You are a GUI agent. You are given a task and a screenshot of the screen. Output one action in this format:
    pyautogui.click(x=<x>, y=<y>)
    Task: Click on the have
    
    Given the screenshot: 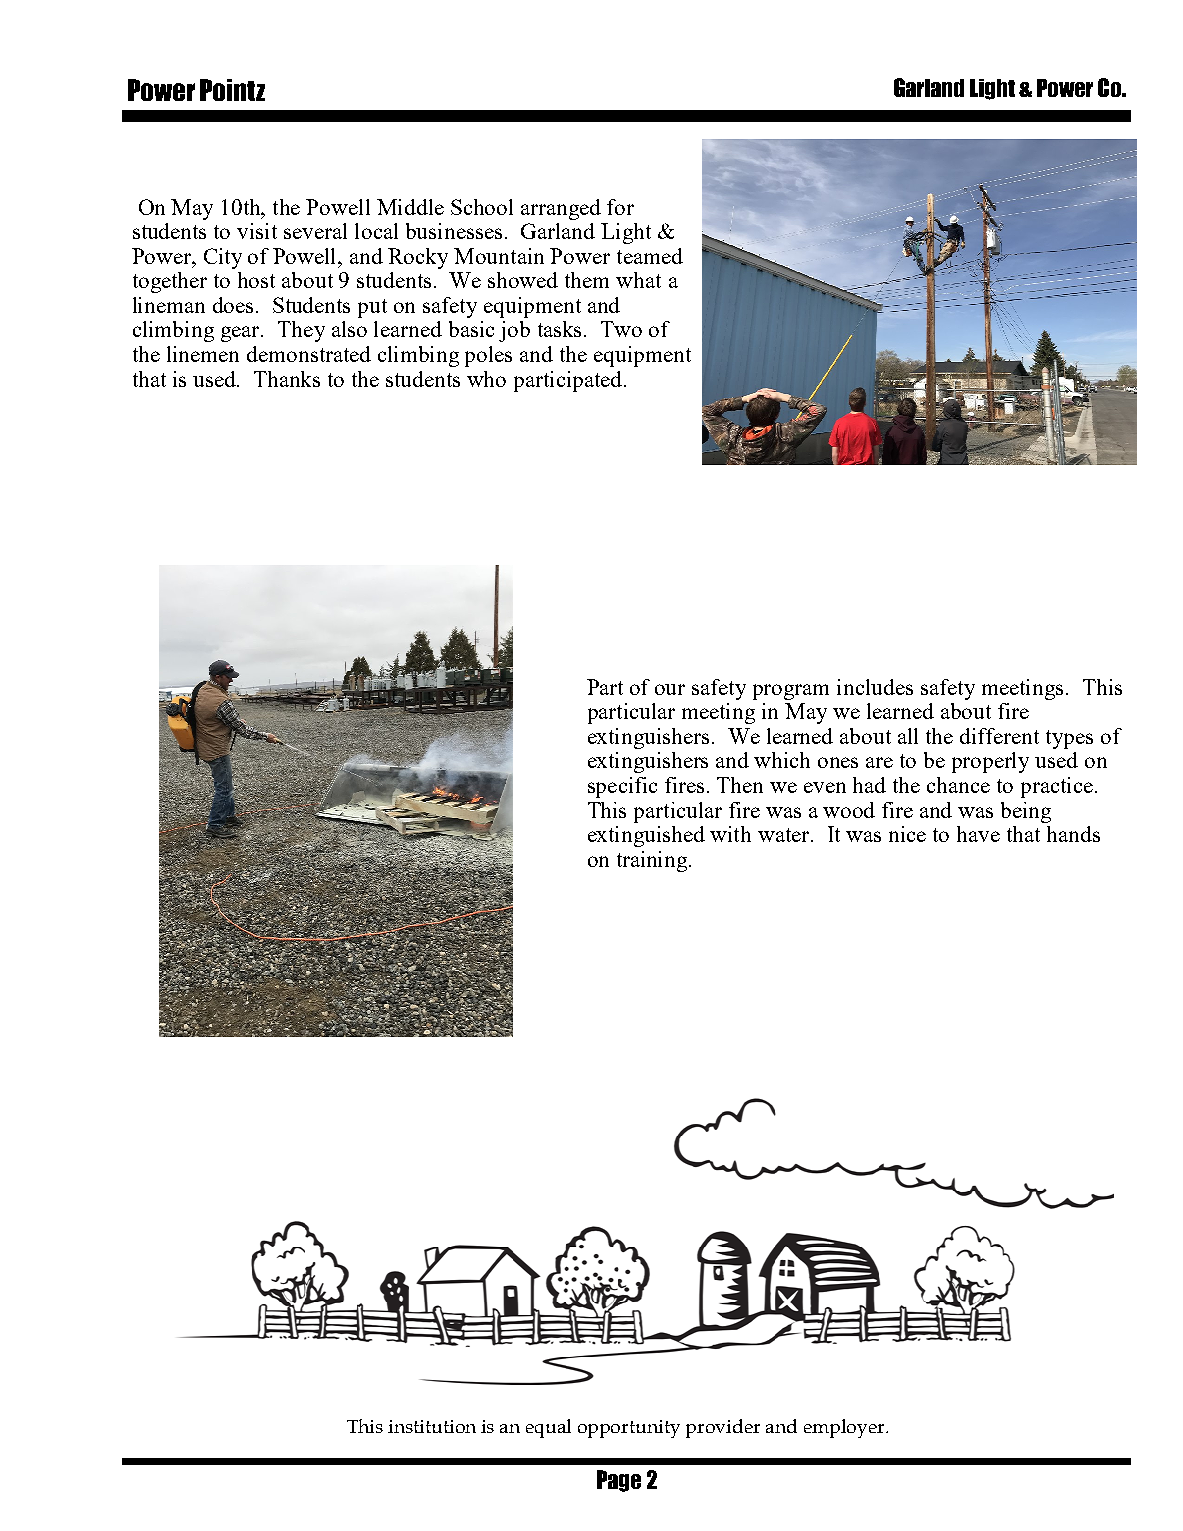 What is the action you would take?
    pyautogui.click(x=978, y=834)
